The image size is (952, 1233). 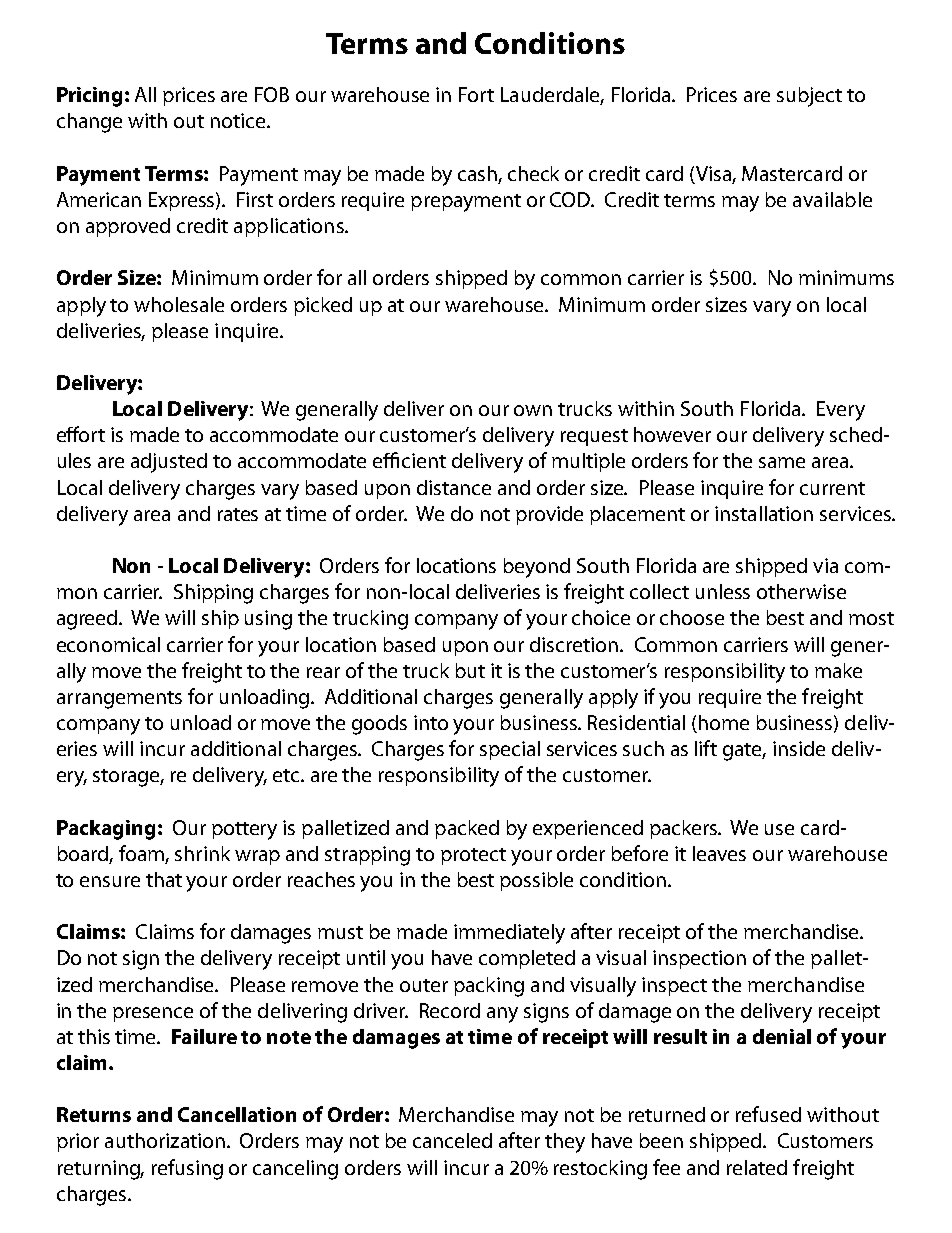 I want to click on but, so click(x=470, y=670).
